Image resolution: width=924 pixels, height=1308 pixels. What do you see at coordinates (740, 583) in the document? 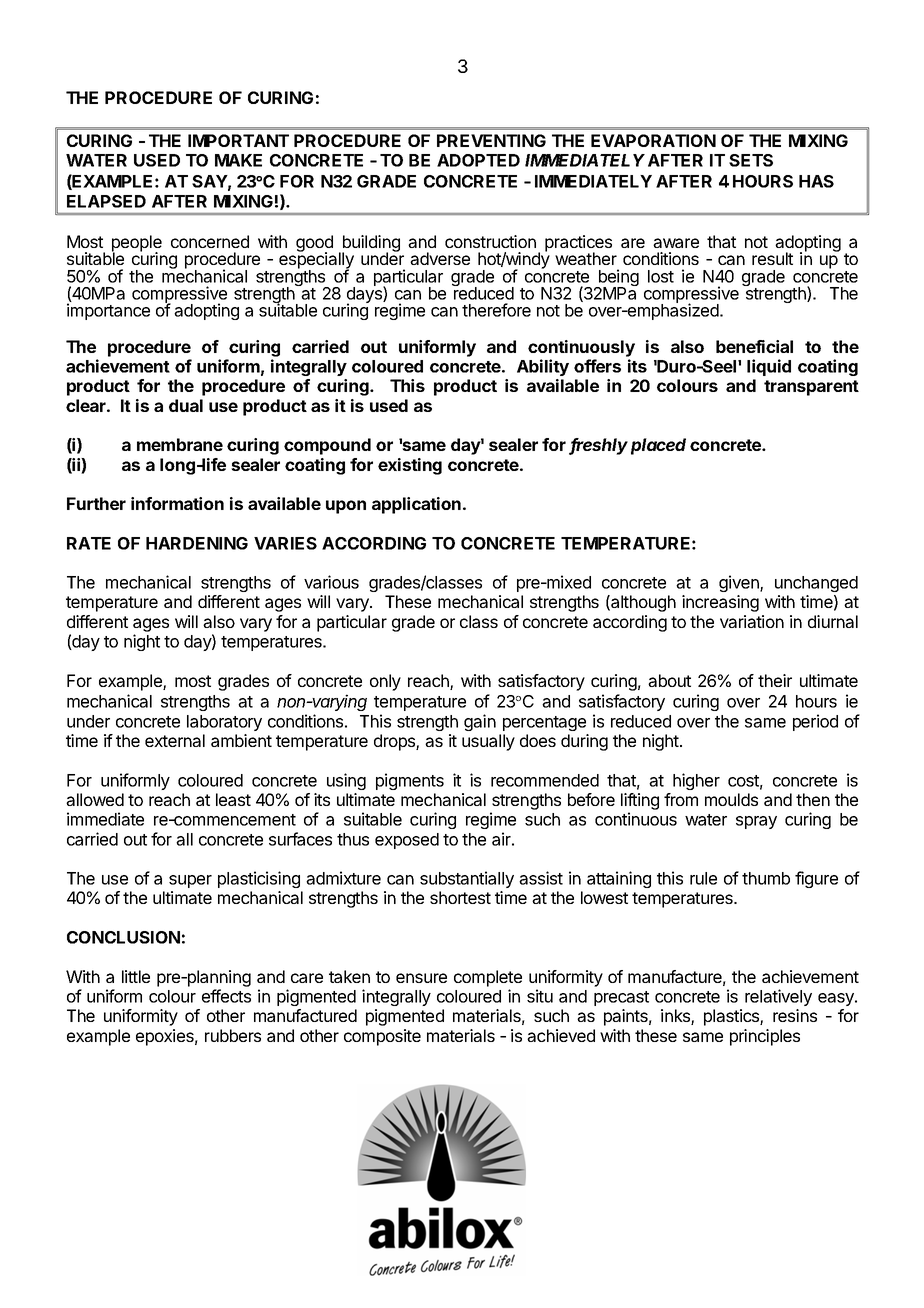
I see `given` at bounding box center [740, 583].
